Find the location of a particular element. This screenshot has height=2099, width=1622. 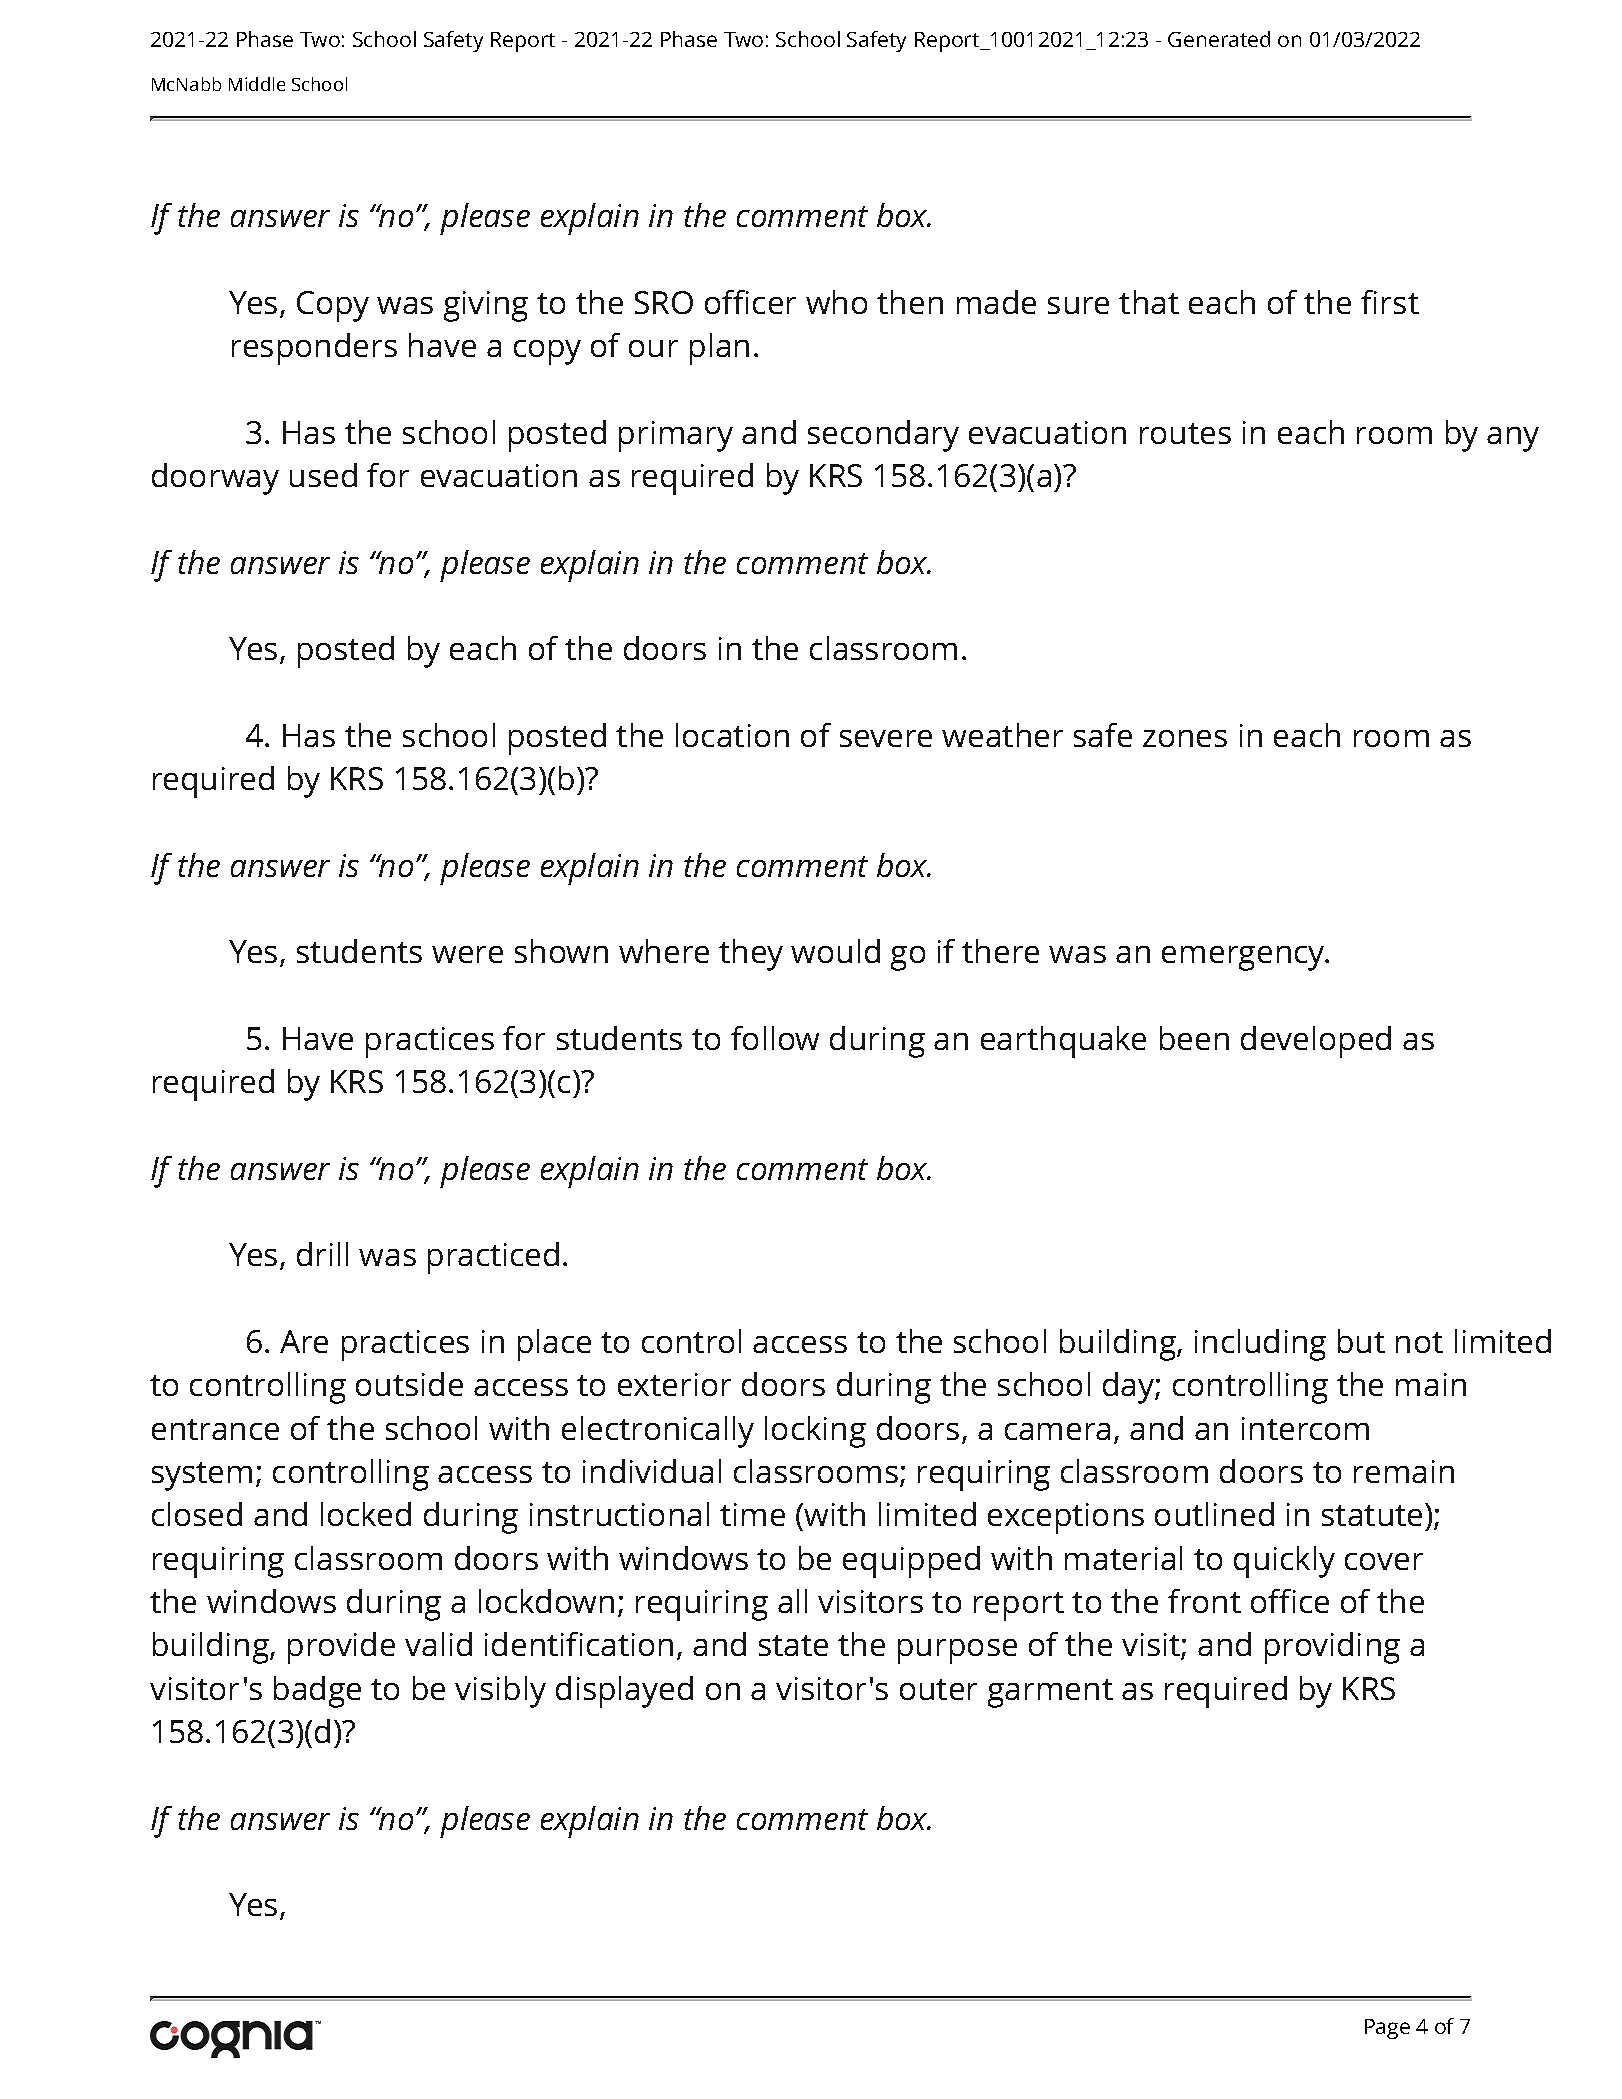

outer is located at coordinates (938, 1689).
